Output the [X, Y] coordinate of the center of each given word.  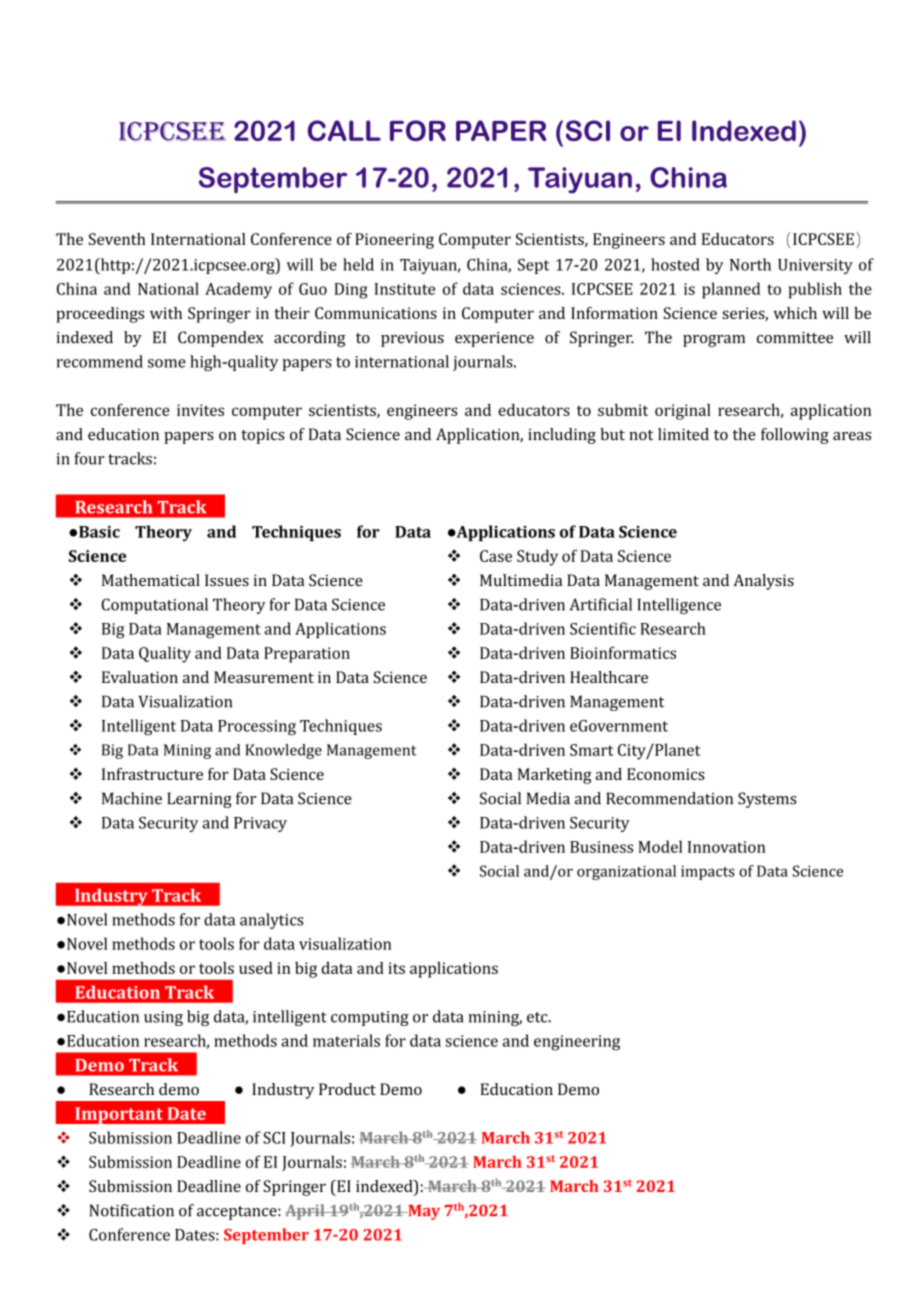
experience [494, 339]
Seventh [117, 239]
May [423, 1212]
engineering [577, 1043]
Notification [132, 1210]
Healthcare [609, 677]
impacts [708, 873]
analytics [271, 921]
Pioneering [394, 241]
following [795, 436]
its [396, 968]
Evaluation [140, 677]
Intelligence [679, 606]
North [750, 264]
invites [200, 410]
